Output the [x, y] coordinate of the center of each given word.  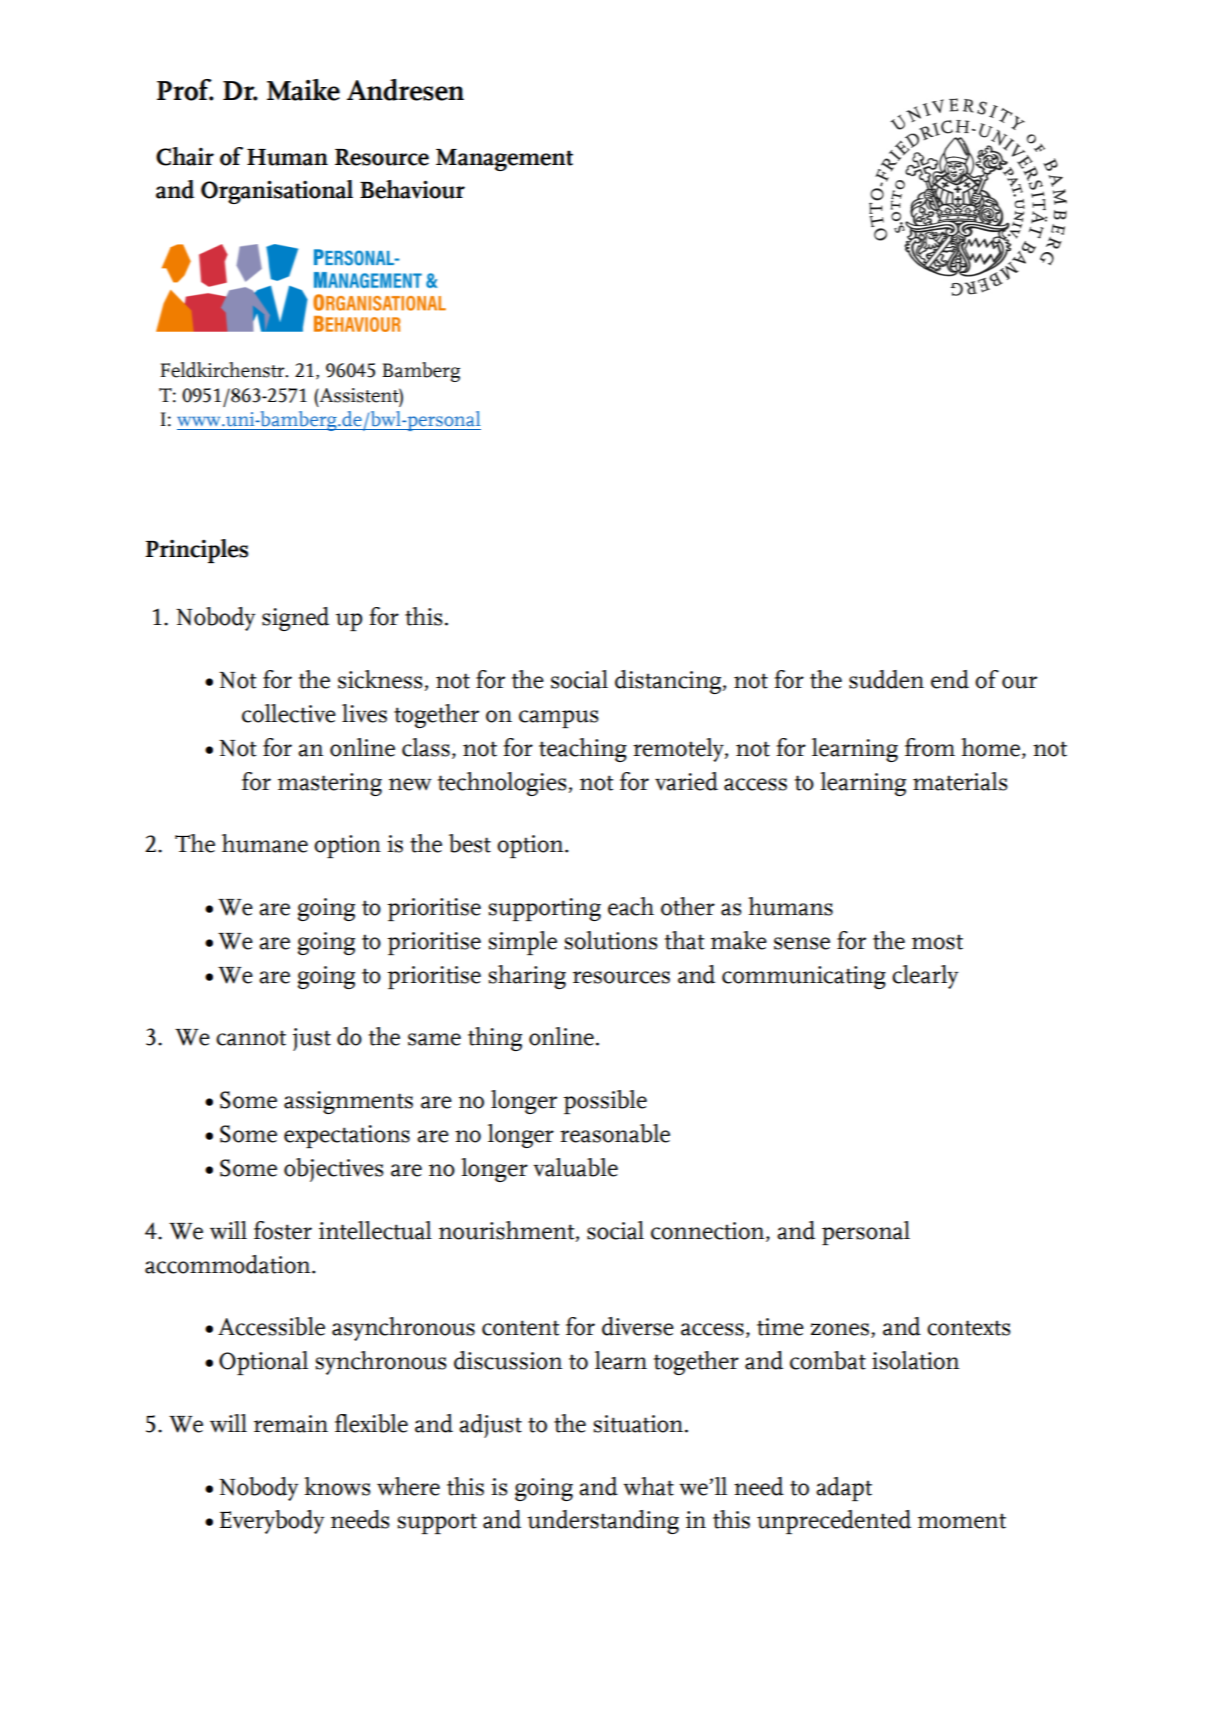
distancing [669, 682]
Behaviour [412, 189]
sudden [886, 679]
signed [295, 619]
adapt [844, 1489]
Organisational [277, 192]
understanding [603, 1522]
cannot [251, 1038]
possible [605, 1102]
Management [504, 160]
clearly [925, 977]
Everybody [272, 1522]
